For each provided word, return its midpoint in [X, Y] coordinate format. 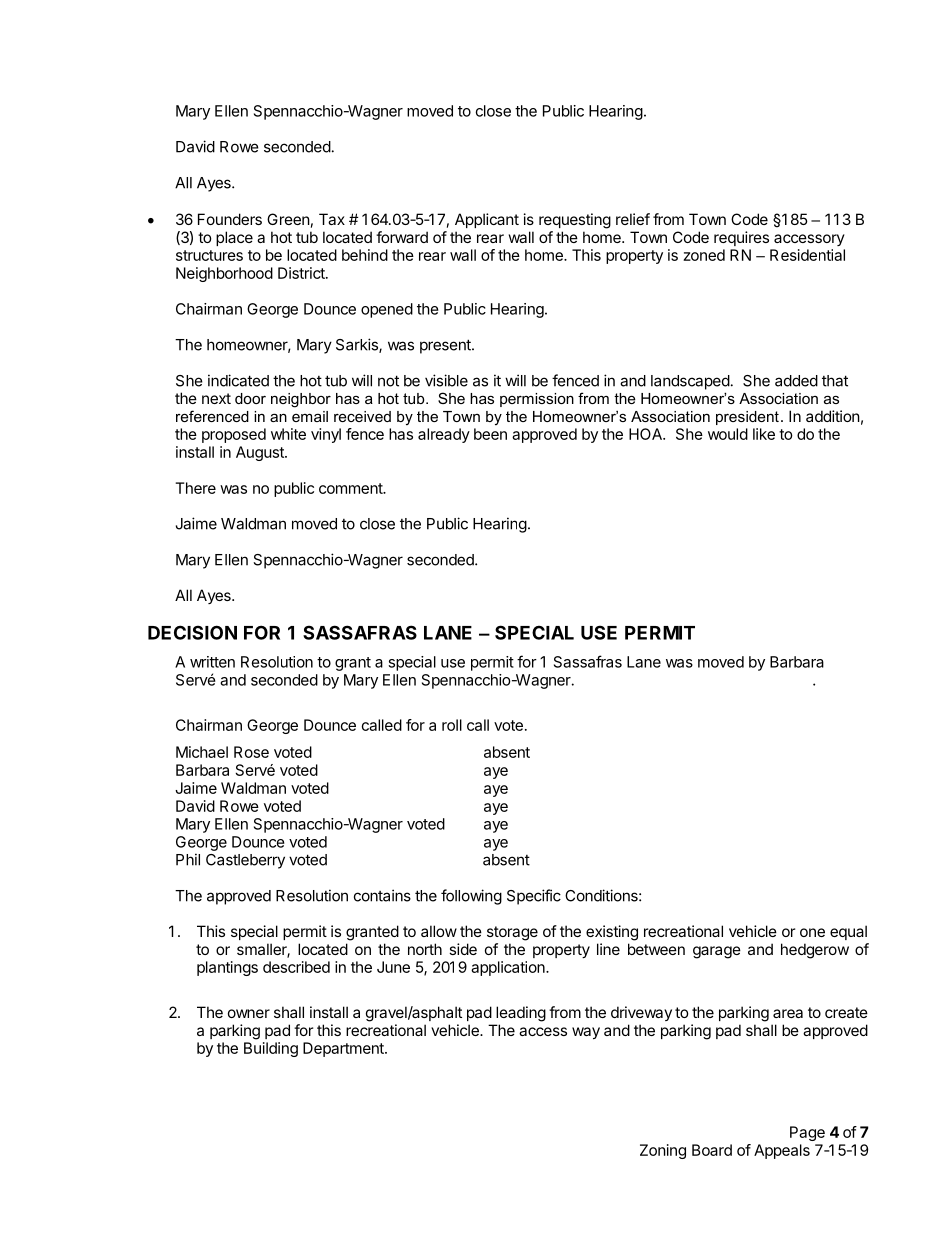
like [764, 434]
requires [741, 238]
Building [271, 1049]
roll [452, 725]
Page [807, 1133]
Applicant [487, 220]
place [234, 238]
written [212, 662]
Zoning [663, 1151]
